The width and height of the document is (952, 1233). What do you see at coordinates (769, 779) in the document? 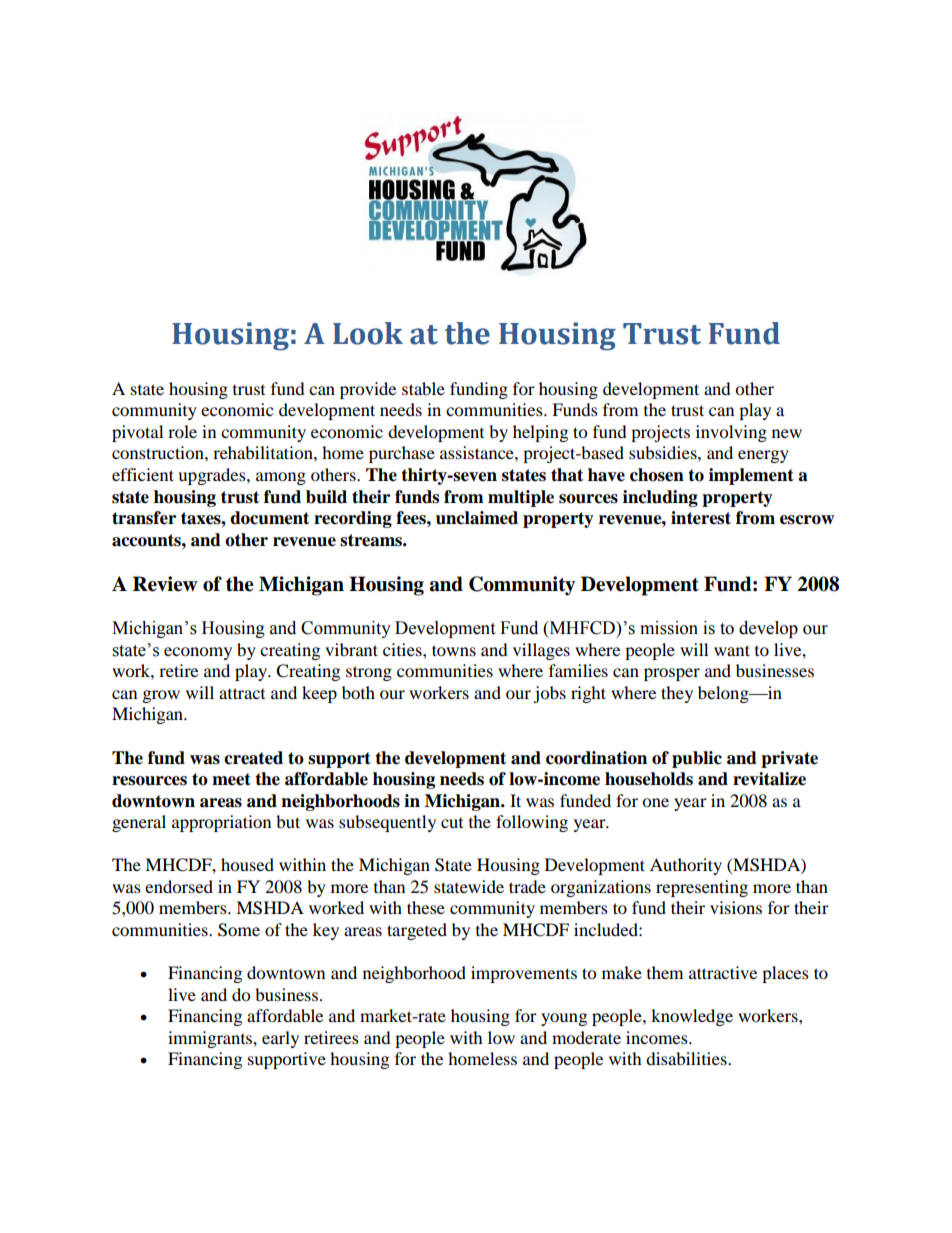
I see `revitalize` at bounding box center [769, 779].
